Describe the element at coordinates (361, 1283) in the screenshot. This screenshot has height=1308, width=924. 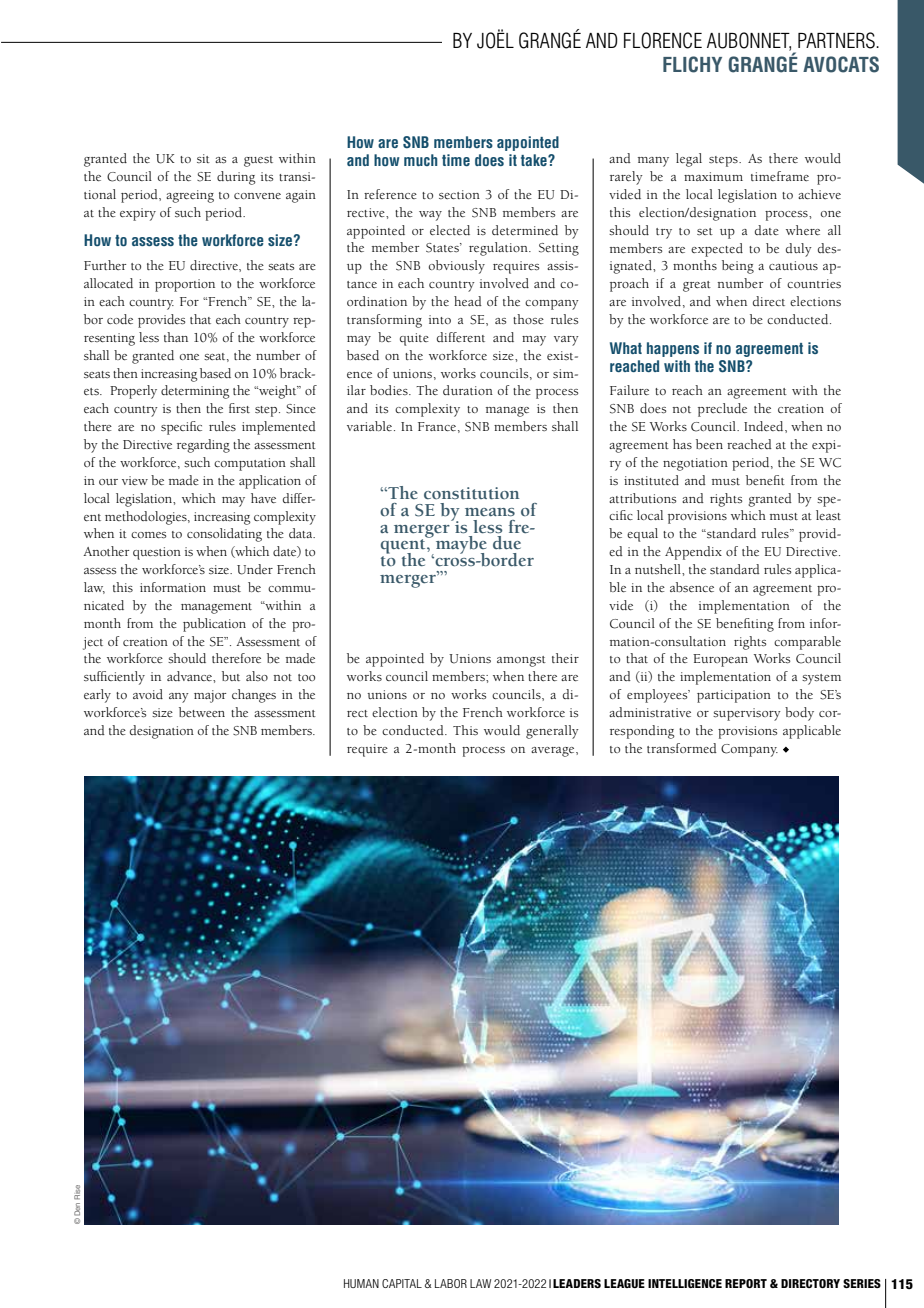
I see `HUMAN` at that location.
